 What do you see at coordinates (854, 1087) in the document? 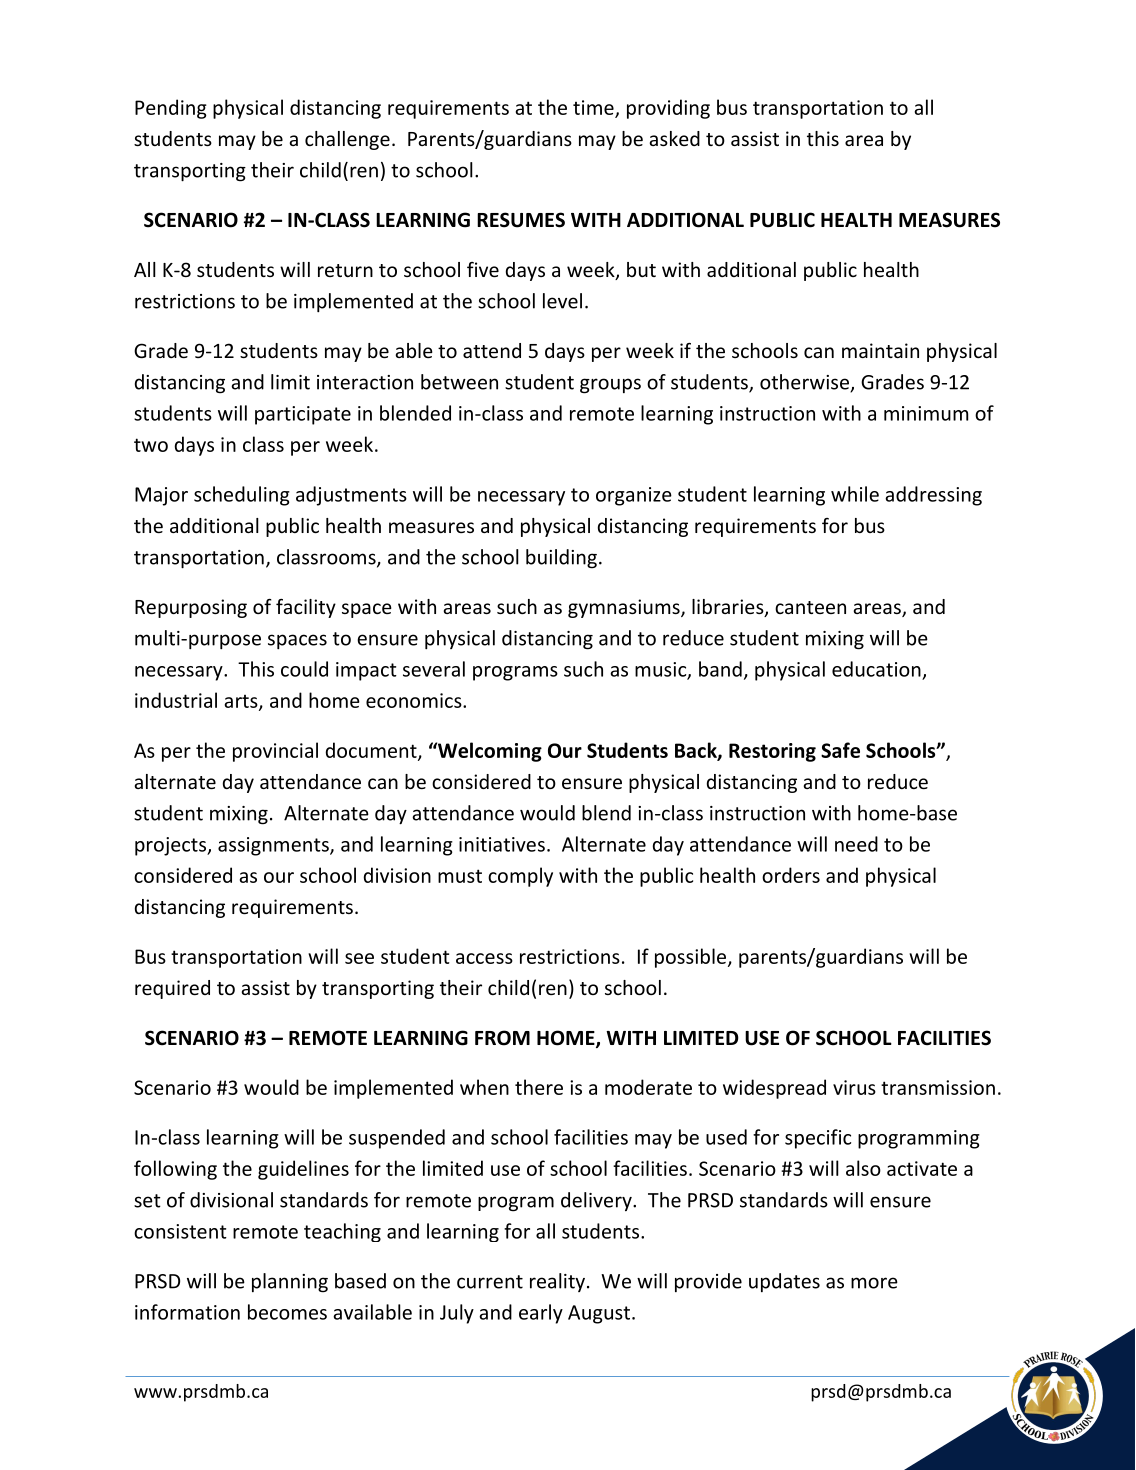
I see `virus` at bounding box center [854, 1087].
